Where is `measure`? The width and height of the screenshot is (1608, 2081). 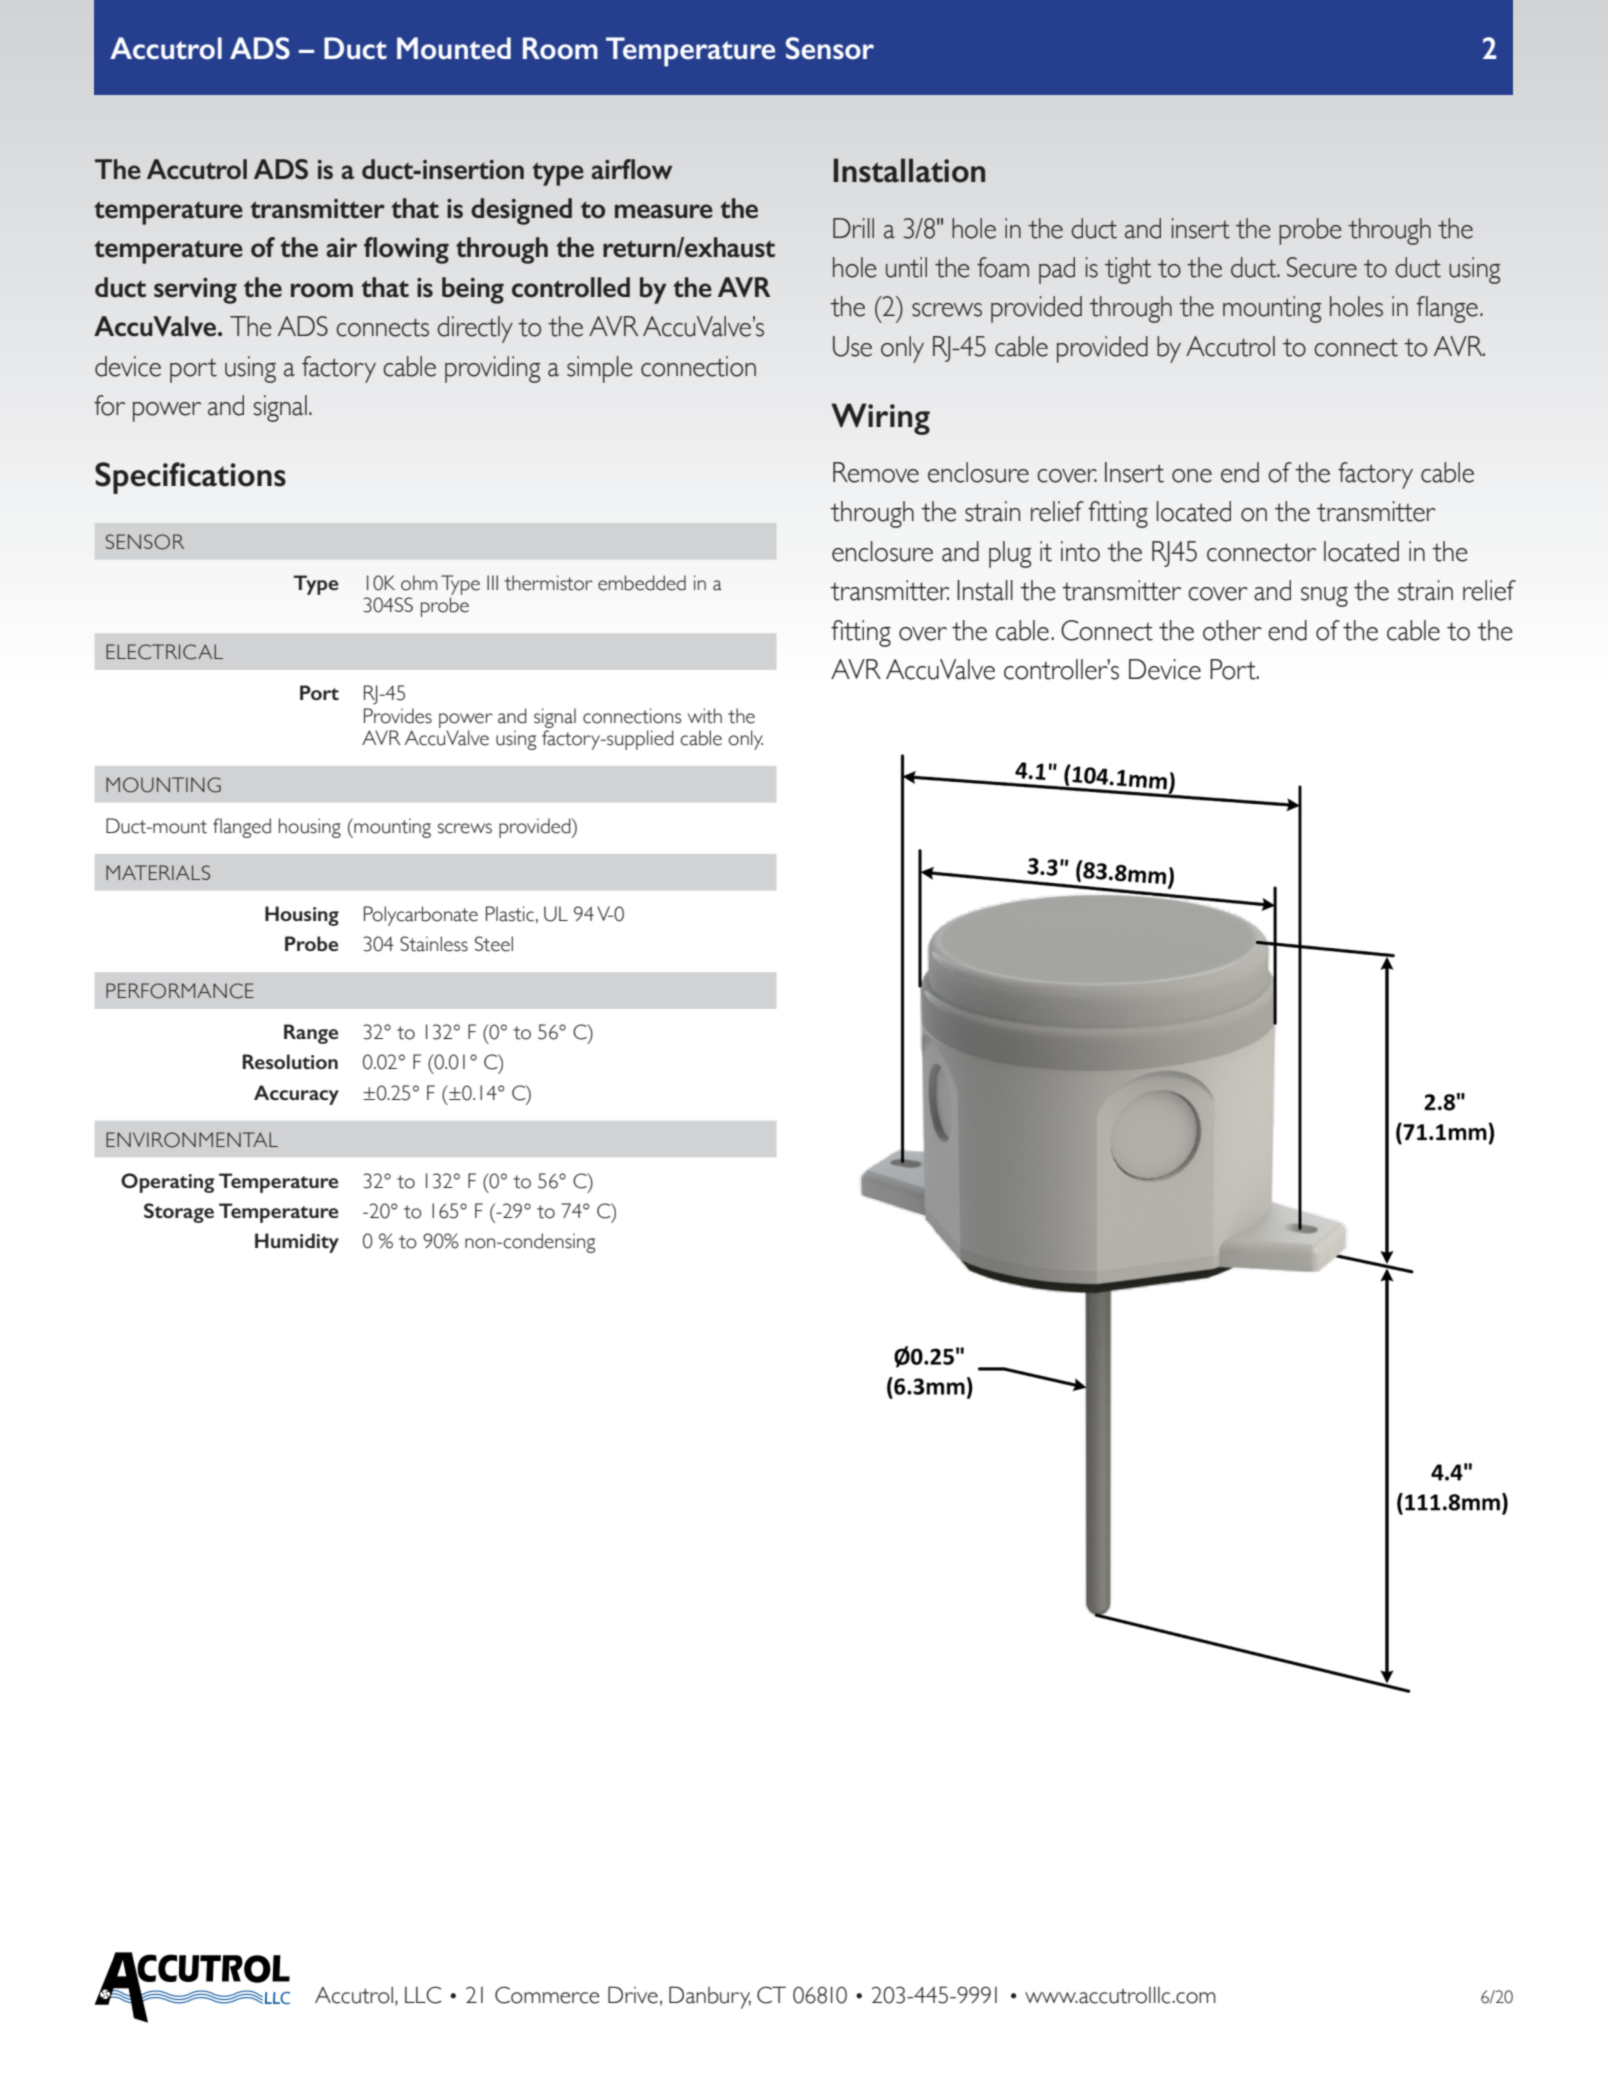 measure is located at coordinates (664, 211).
